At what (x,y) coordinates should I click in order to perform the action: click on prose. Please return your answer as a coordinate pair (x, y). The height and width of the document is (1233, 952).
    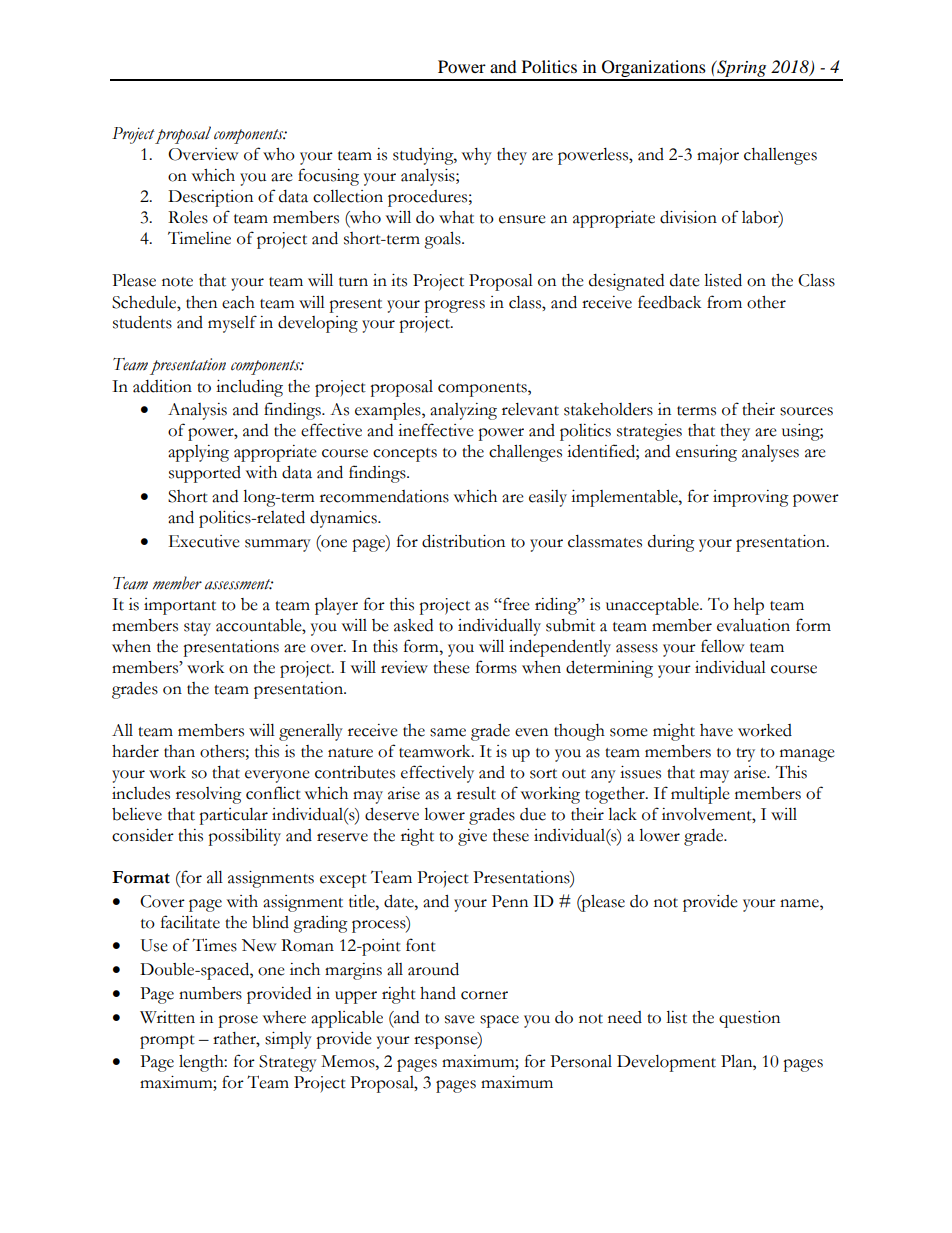
    Looking at the image, I should click on (238, 1021).
